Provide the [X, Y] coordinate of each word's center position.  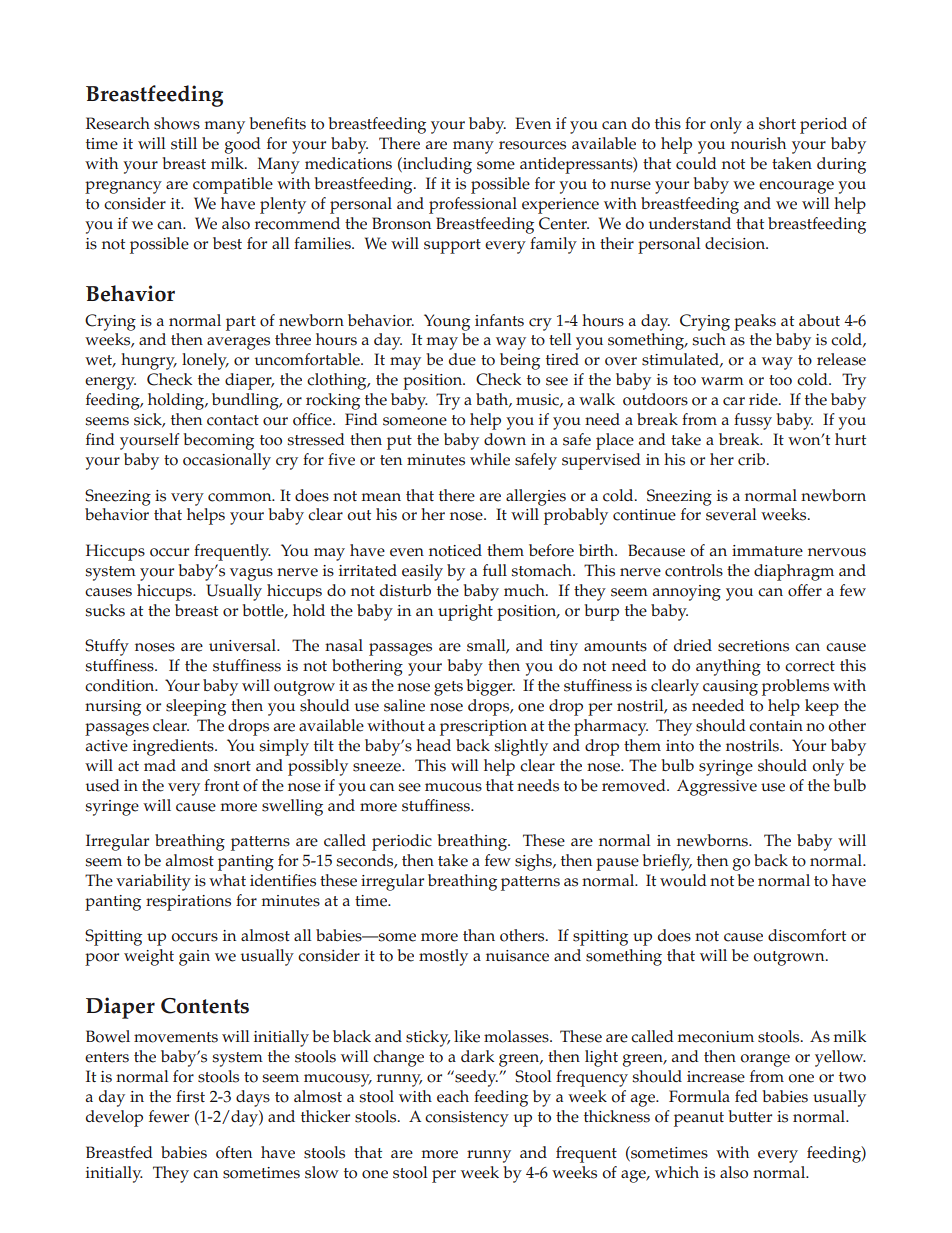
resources [532, 145]
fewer [169, 1116]
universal [244, 645]
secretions [753, 646]
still [184, 143]
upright [465, 612]
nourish [758, 143]
